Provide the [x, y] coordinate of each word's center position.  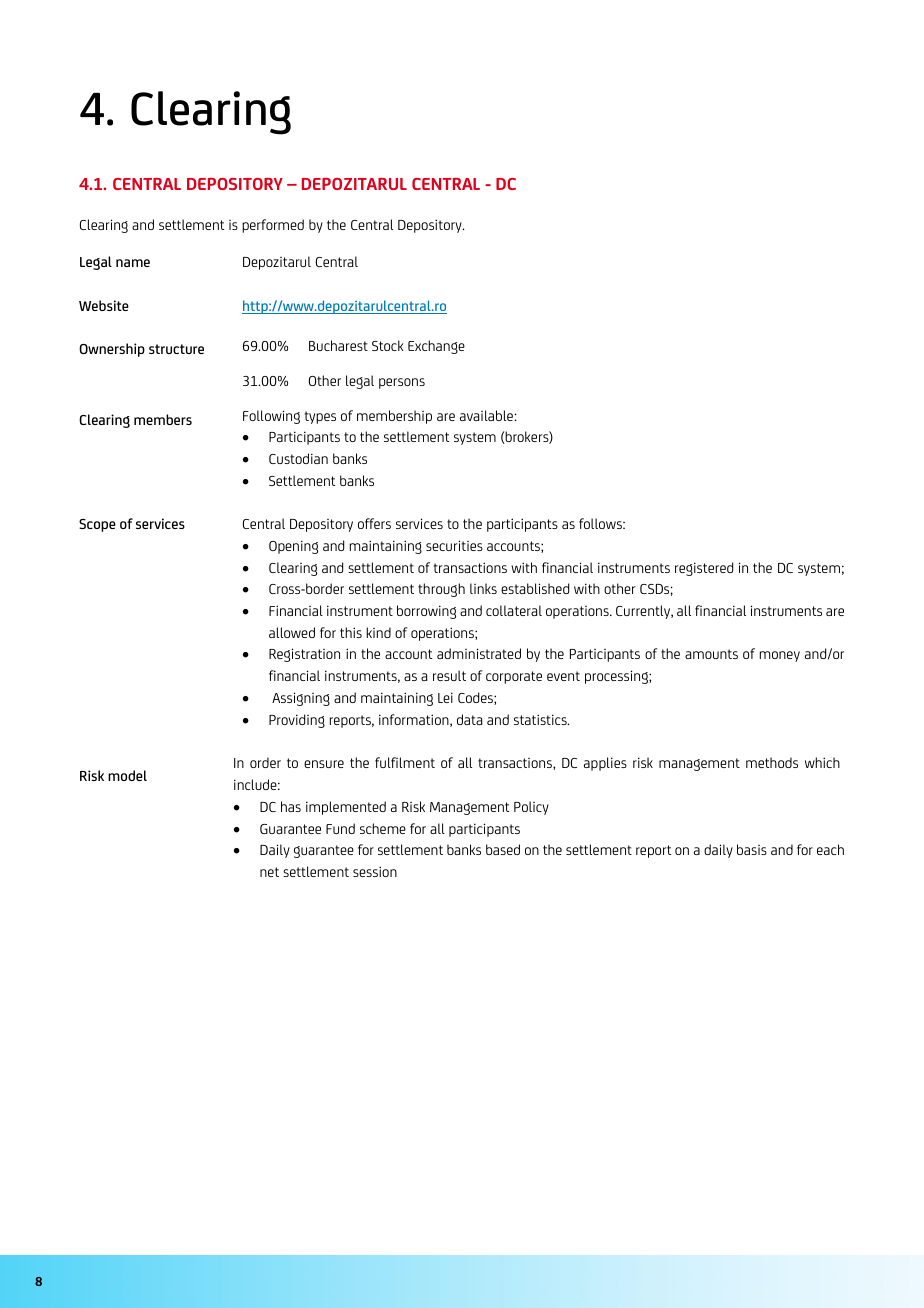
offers [374, 523]
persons [402, 383]
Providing [297, 721]
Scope [97, 525]
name [133, 263]
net [269, 872]
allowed [292, 632]
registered [704, 569]
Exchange [436, 347]
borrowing [426, 612]
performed [273, 226]
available [486, 415]
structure [176, 349]
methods [772, 762]
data [469, 719]
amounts [711, 654]
